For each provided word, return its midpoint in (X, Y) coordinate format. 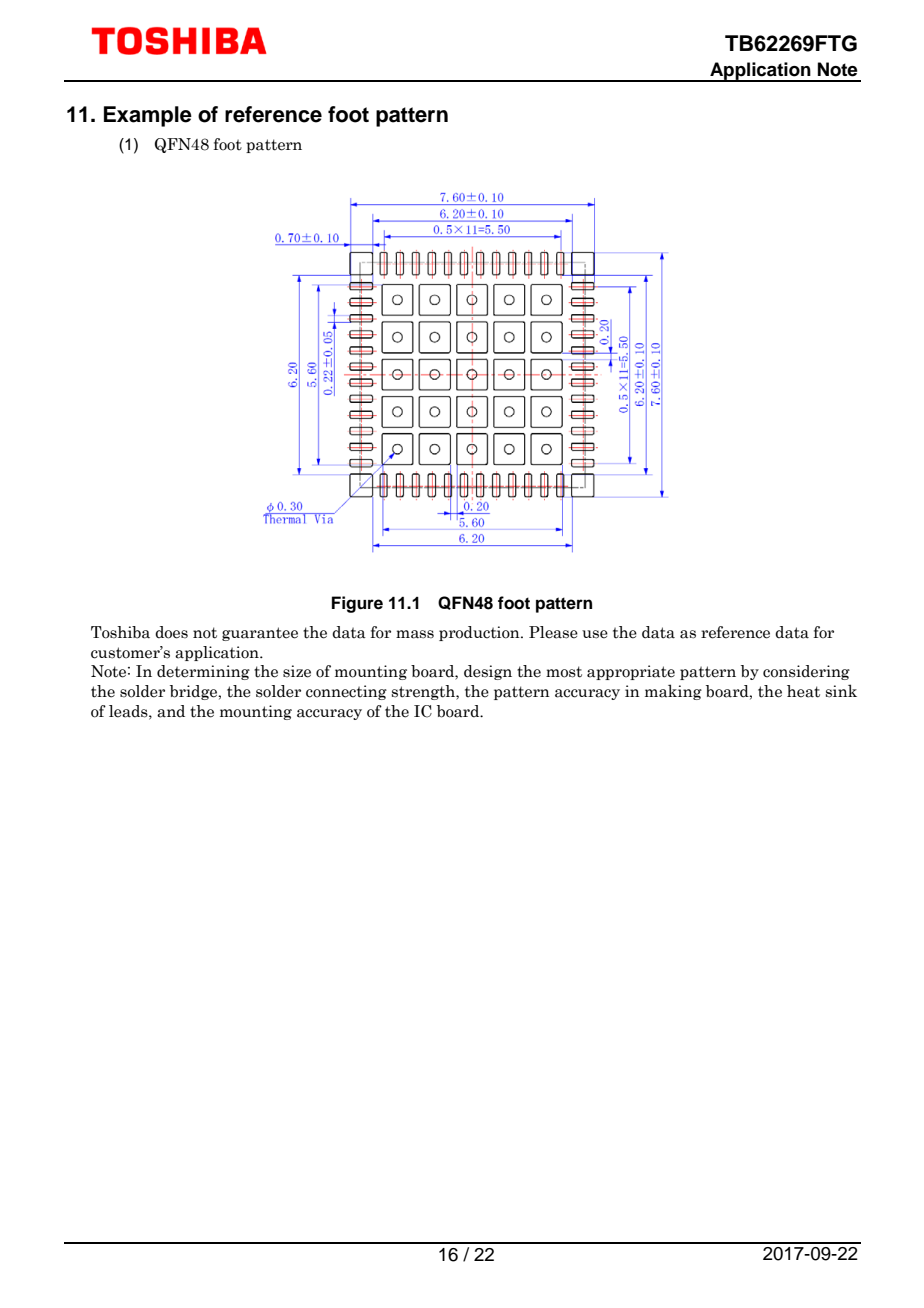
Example (148, 116)
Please (553, 632)
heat (803, 691)
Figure (357, 604)
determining (203, 672)
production (480, 633)
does (171, 632)
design (488, 672)
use (595, 634)
